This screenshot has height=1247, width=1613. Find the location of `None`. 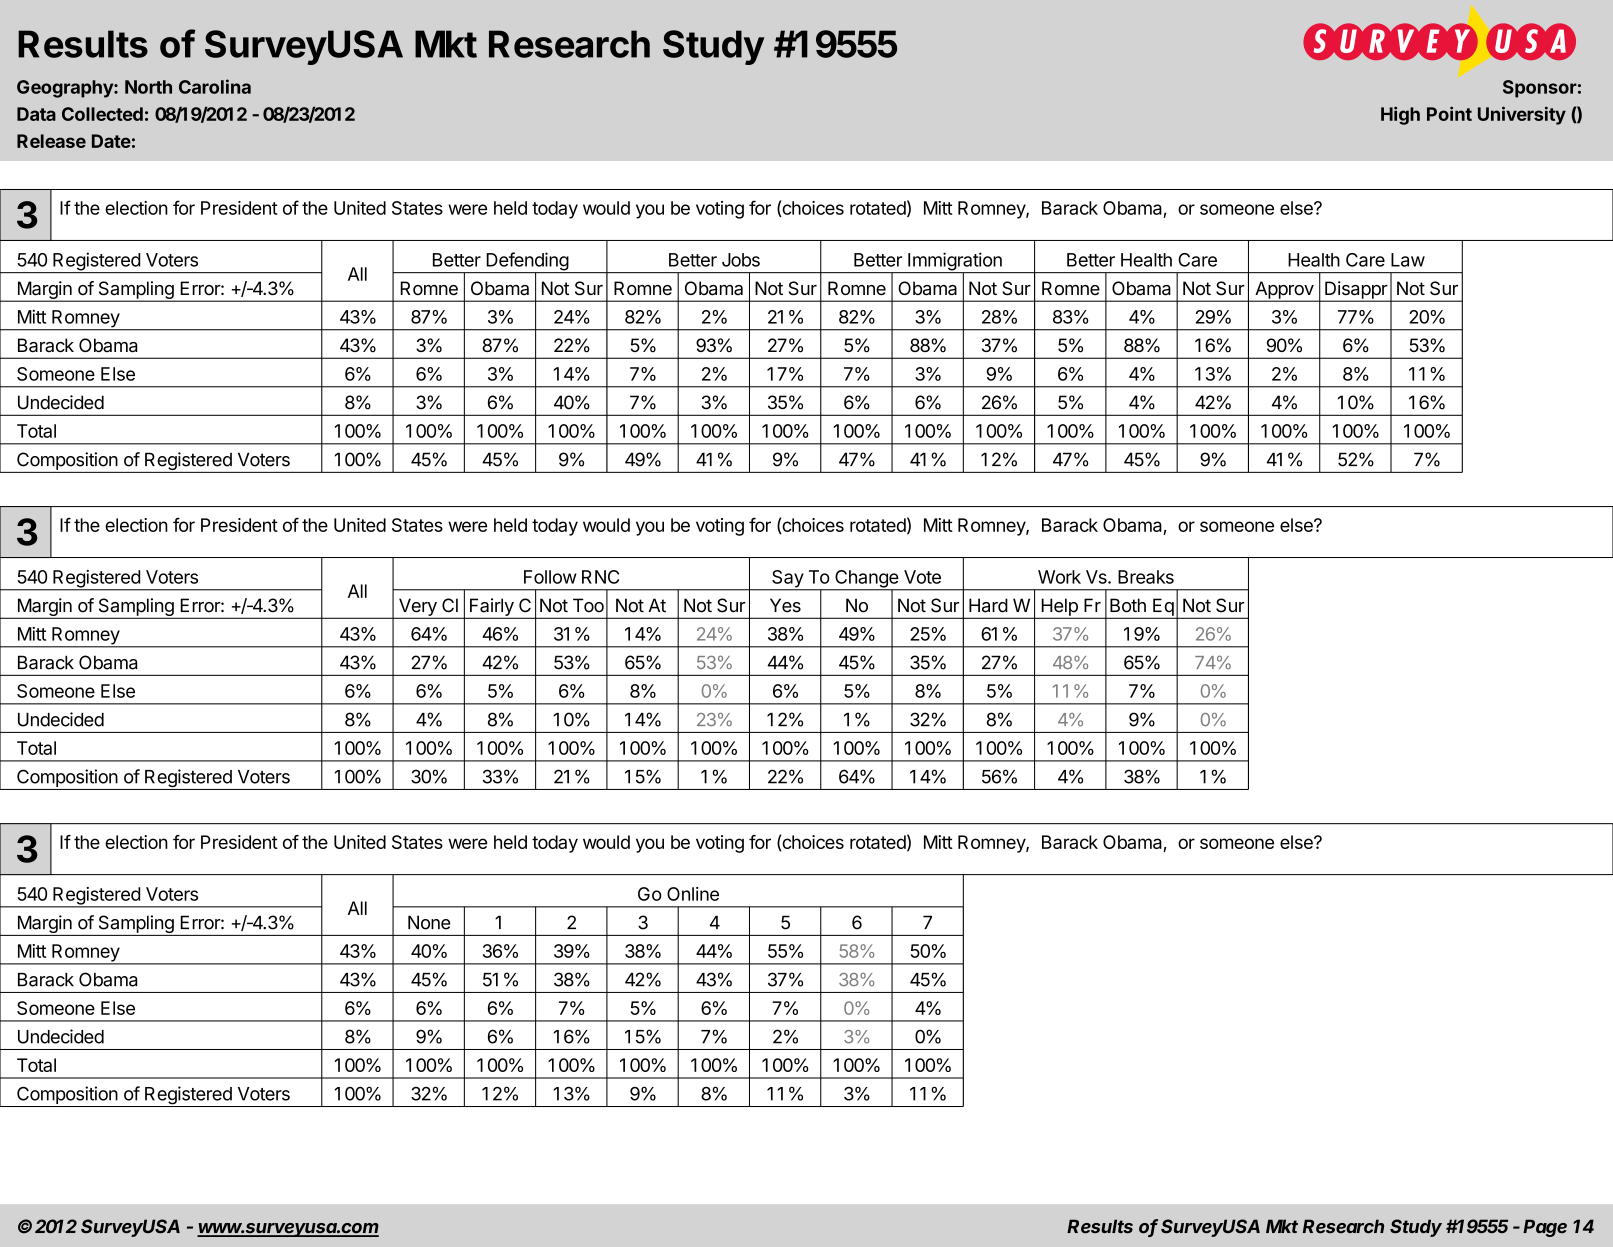

None is located at coordinates (429, 922).
